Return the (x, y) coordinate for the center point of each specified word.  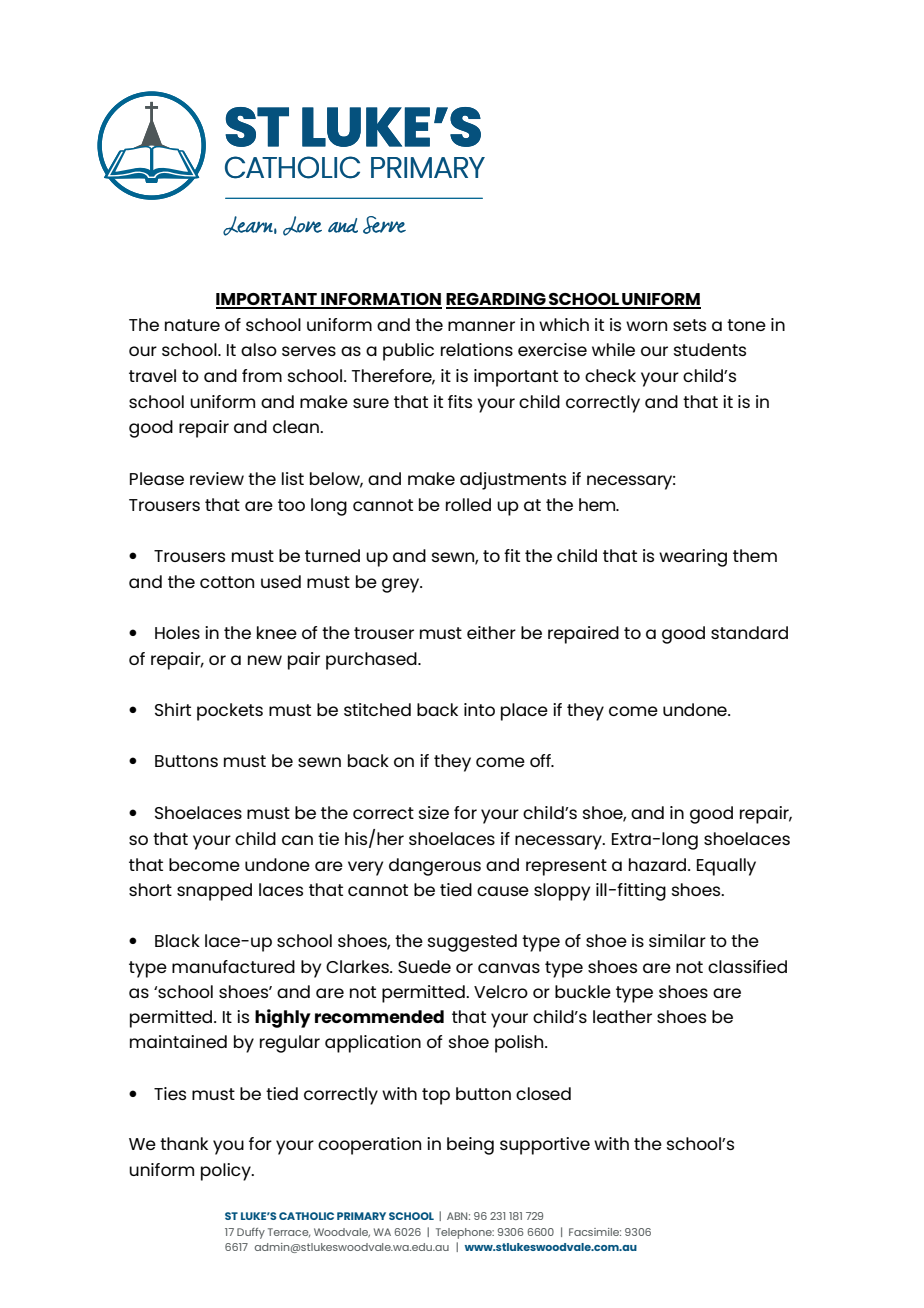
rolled (468, 504)
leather (622, 1016)
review (217, 478)
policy (227, 1172)
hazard (659, 864)
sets (689, 325)
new (265, 660)
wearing (693, 558)
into (479, 709)
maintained (178, 1041)
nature (192, 325)
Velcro (501, 991)
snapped (214, 892)
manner (481, 326)
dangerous (435, 867)
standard (749, 632)
